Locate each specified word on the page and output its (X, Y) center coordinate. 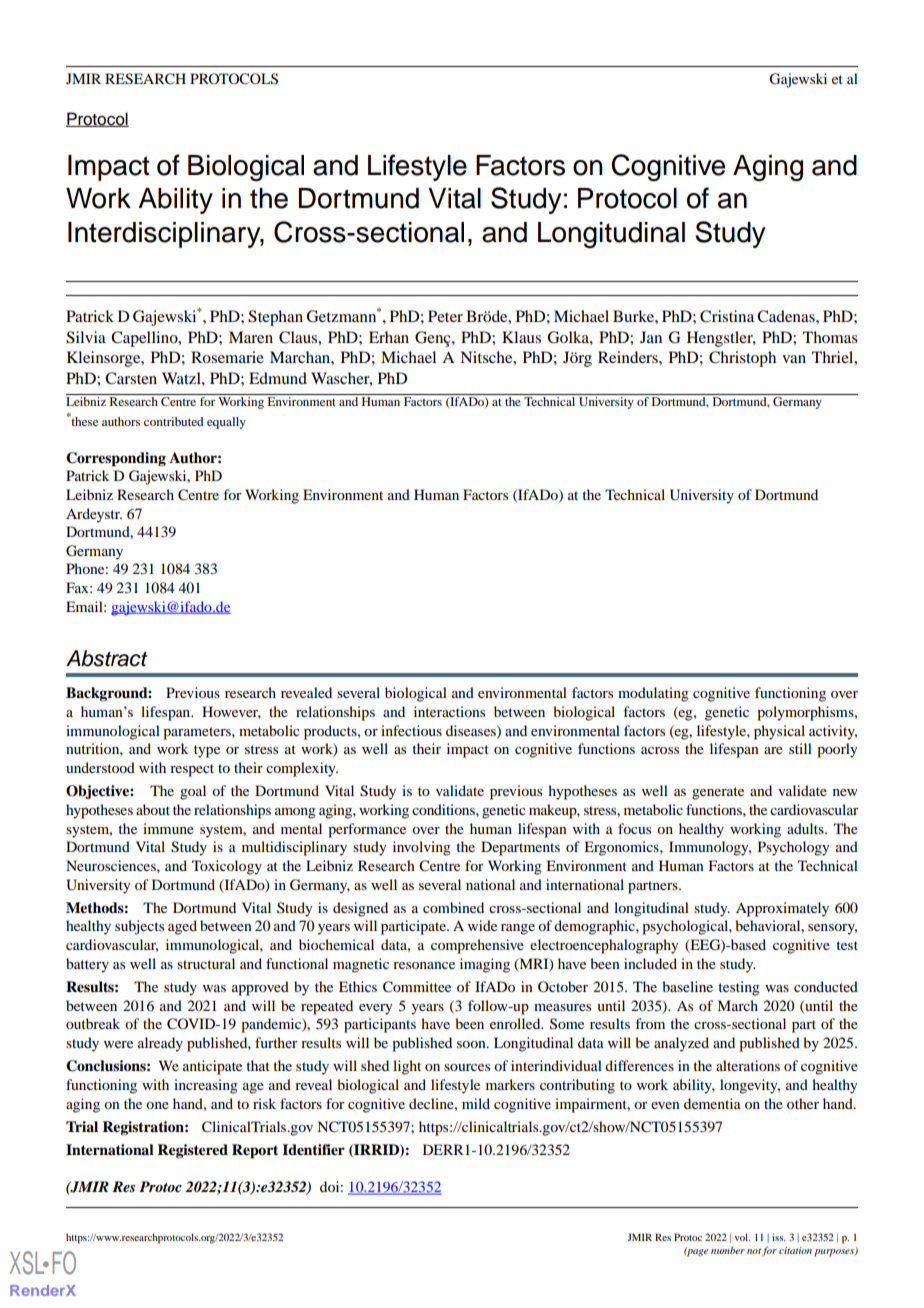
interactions (449, 711)
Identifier (313, 1150)
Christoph (742, 359)
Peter (445, 316)
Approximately (782, 909)
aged (182, 927)
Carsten (131, 378)
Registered (192, 1151)
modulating (653, 694)
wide (482, 925)
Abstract (107, 658)
